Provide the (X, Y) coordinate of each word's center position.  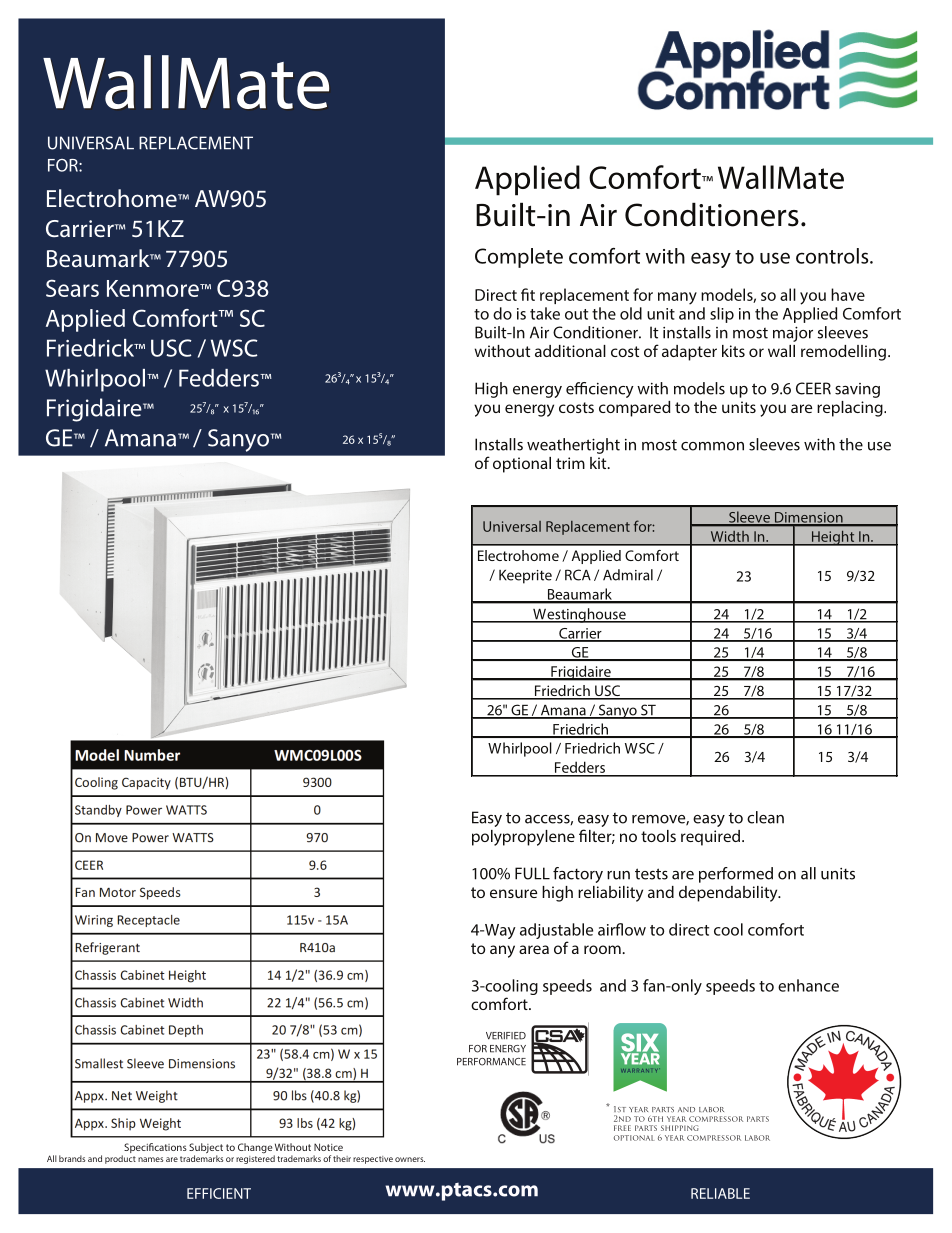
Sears (72, 288)
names (150, 1159)
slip (722, 315)
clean (765, 817)
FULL (532, 873)
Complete (519, 258)
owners (410, 1159)
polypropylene (523, 838)
